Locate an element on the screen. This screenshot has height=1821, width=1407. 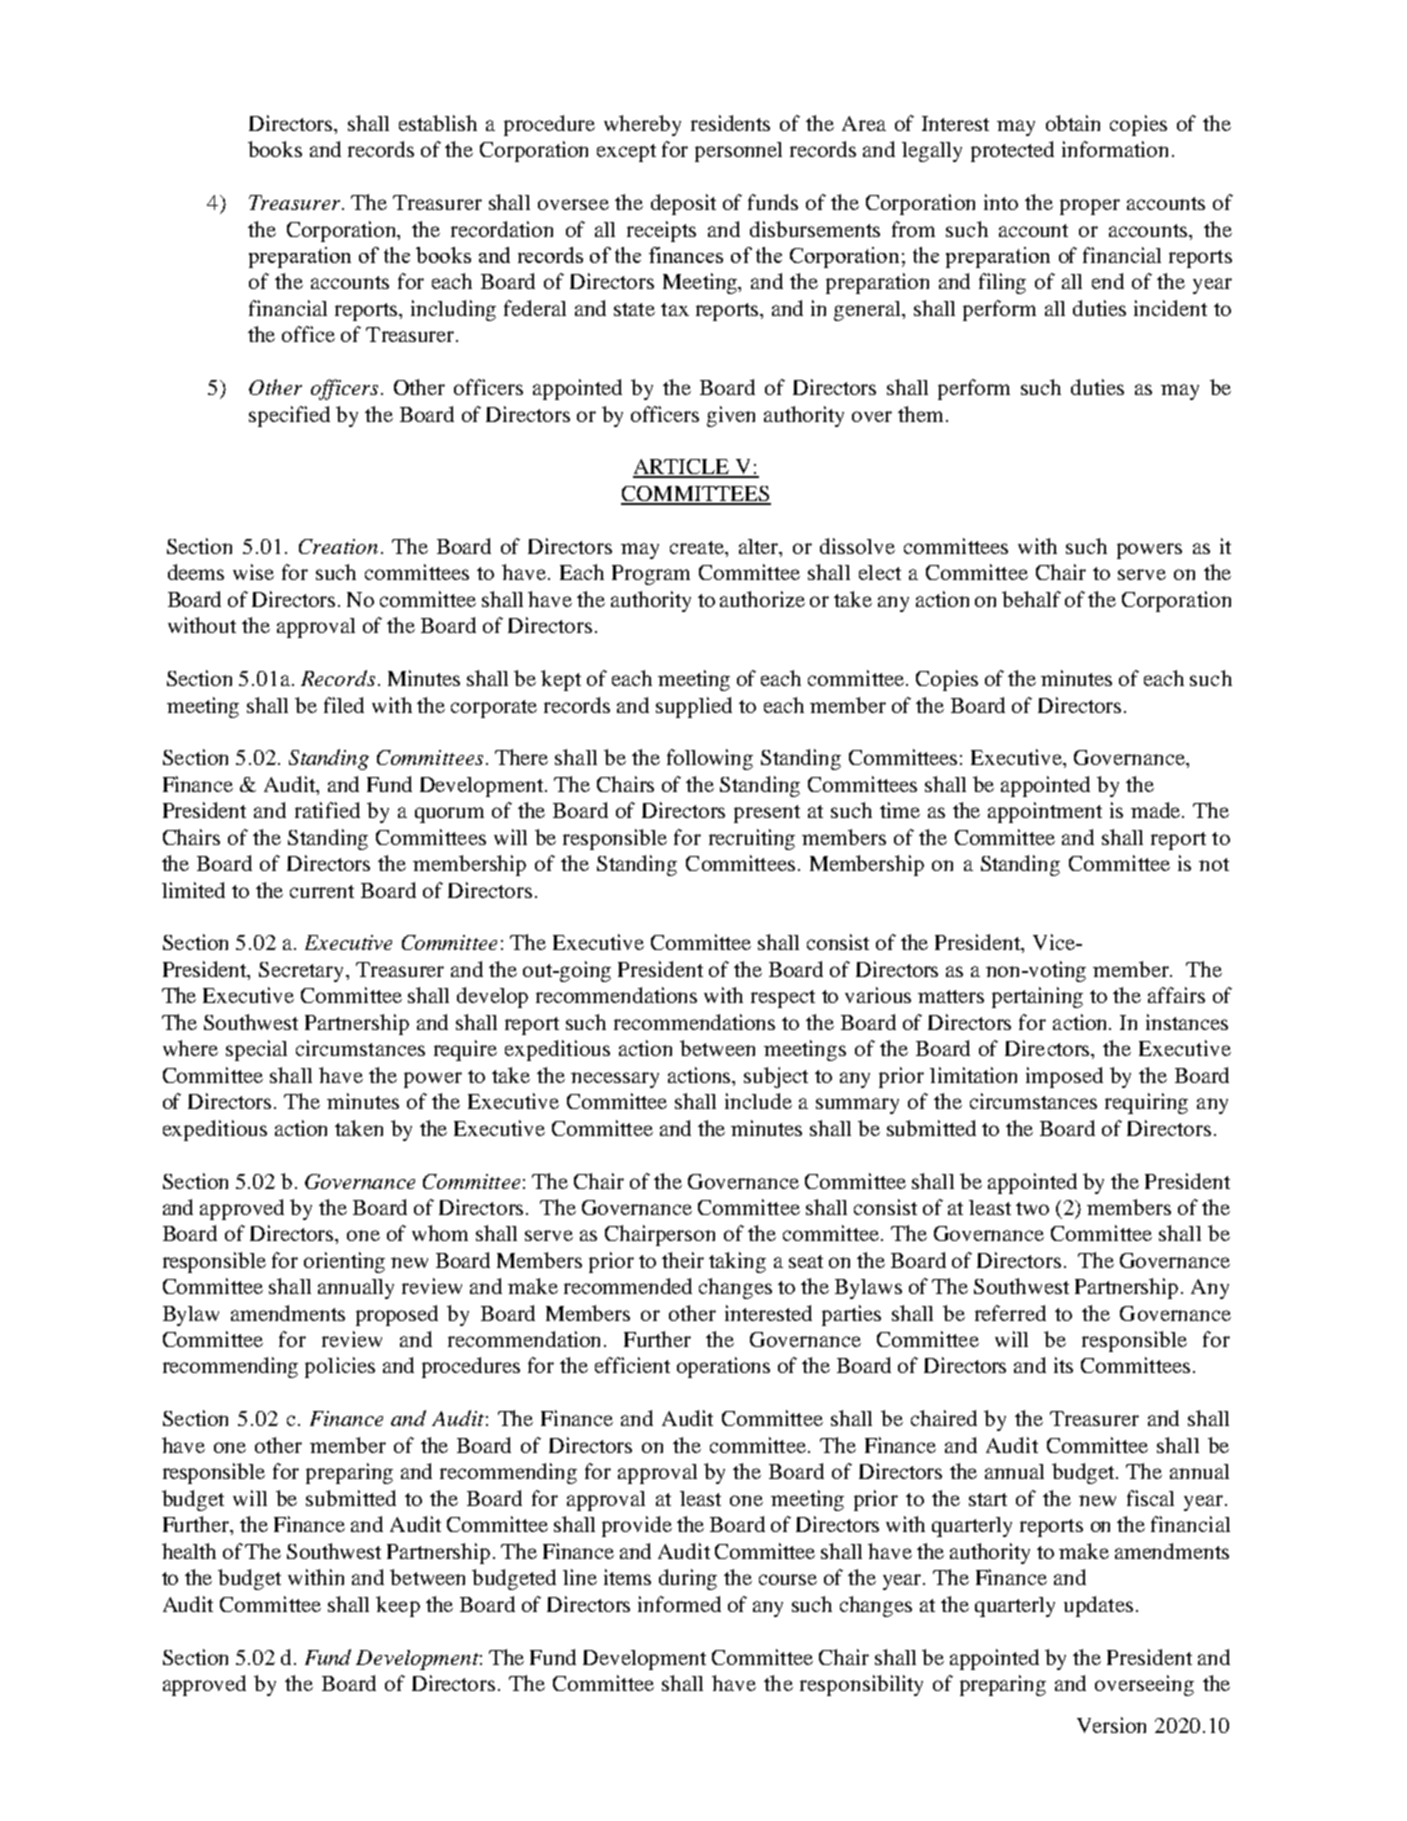
informed is located at coordinates (679, 1604).
